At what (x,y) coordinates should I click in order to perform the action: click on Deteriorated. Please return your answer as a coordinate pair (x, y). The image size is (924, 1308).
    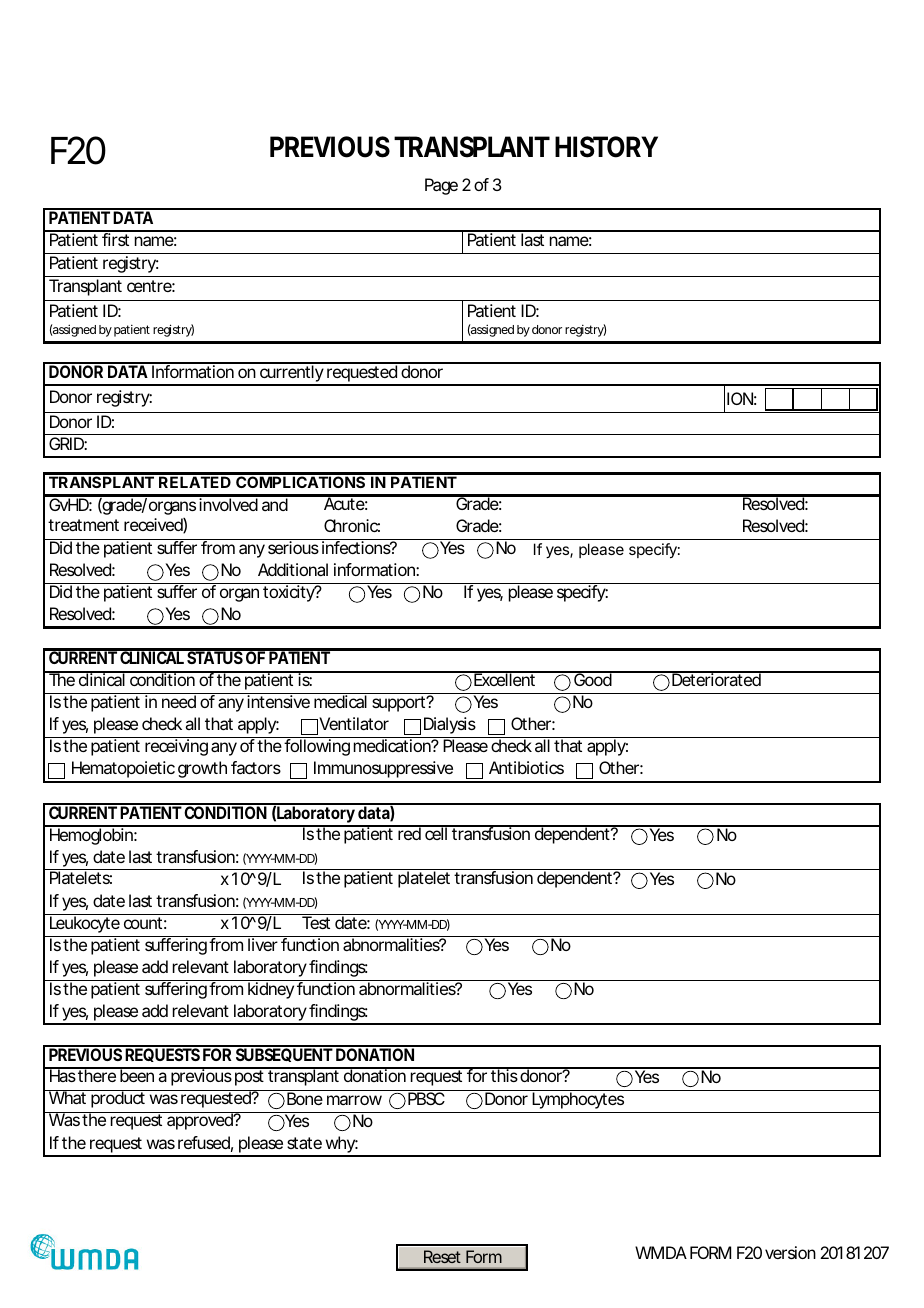
    Looking at the image, I should click on (716, 679).
